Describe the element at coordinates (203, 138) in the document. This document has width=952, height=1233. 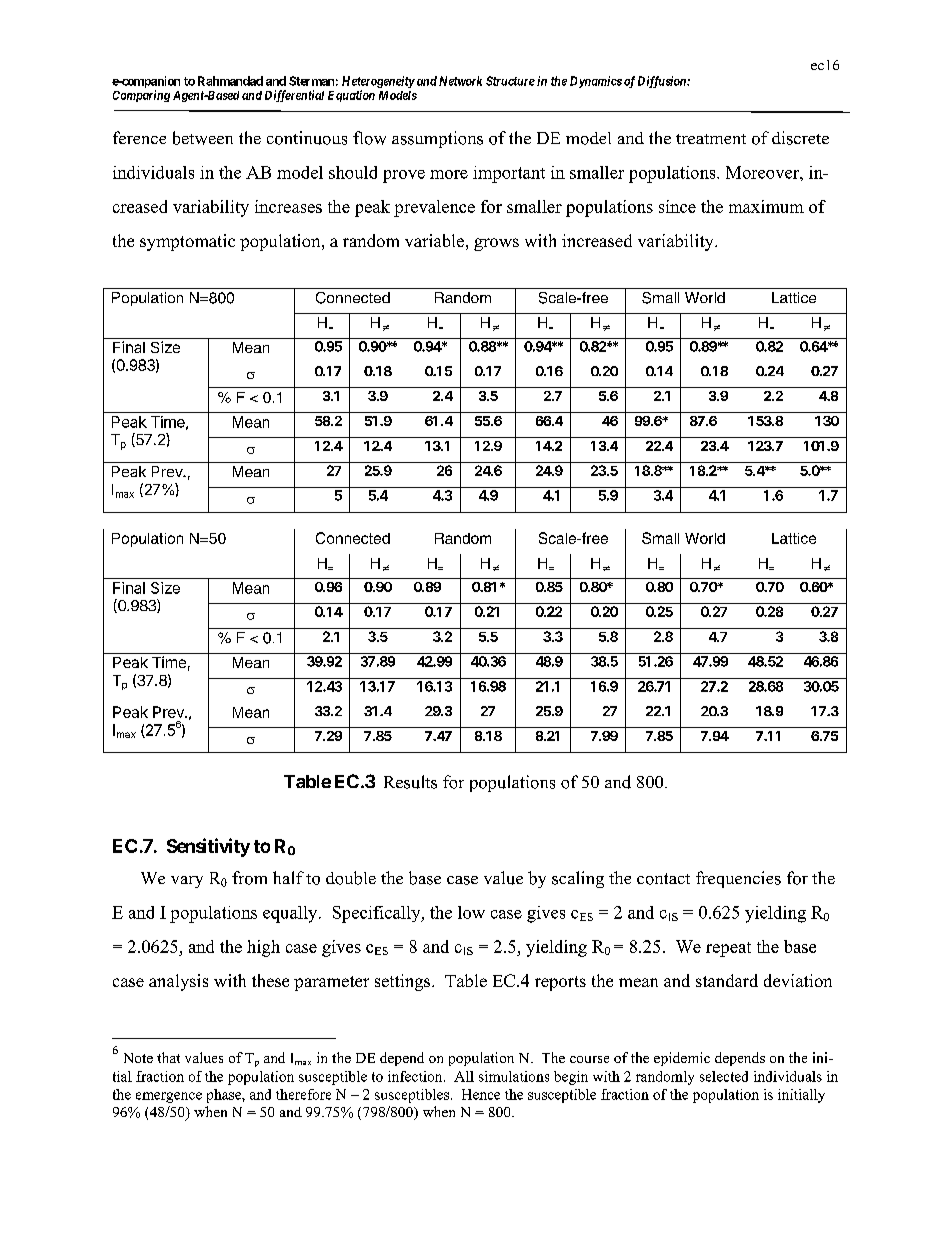
I see `between` at that location.
